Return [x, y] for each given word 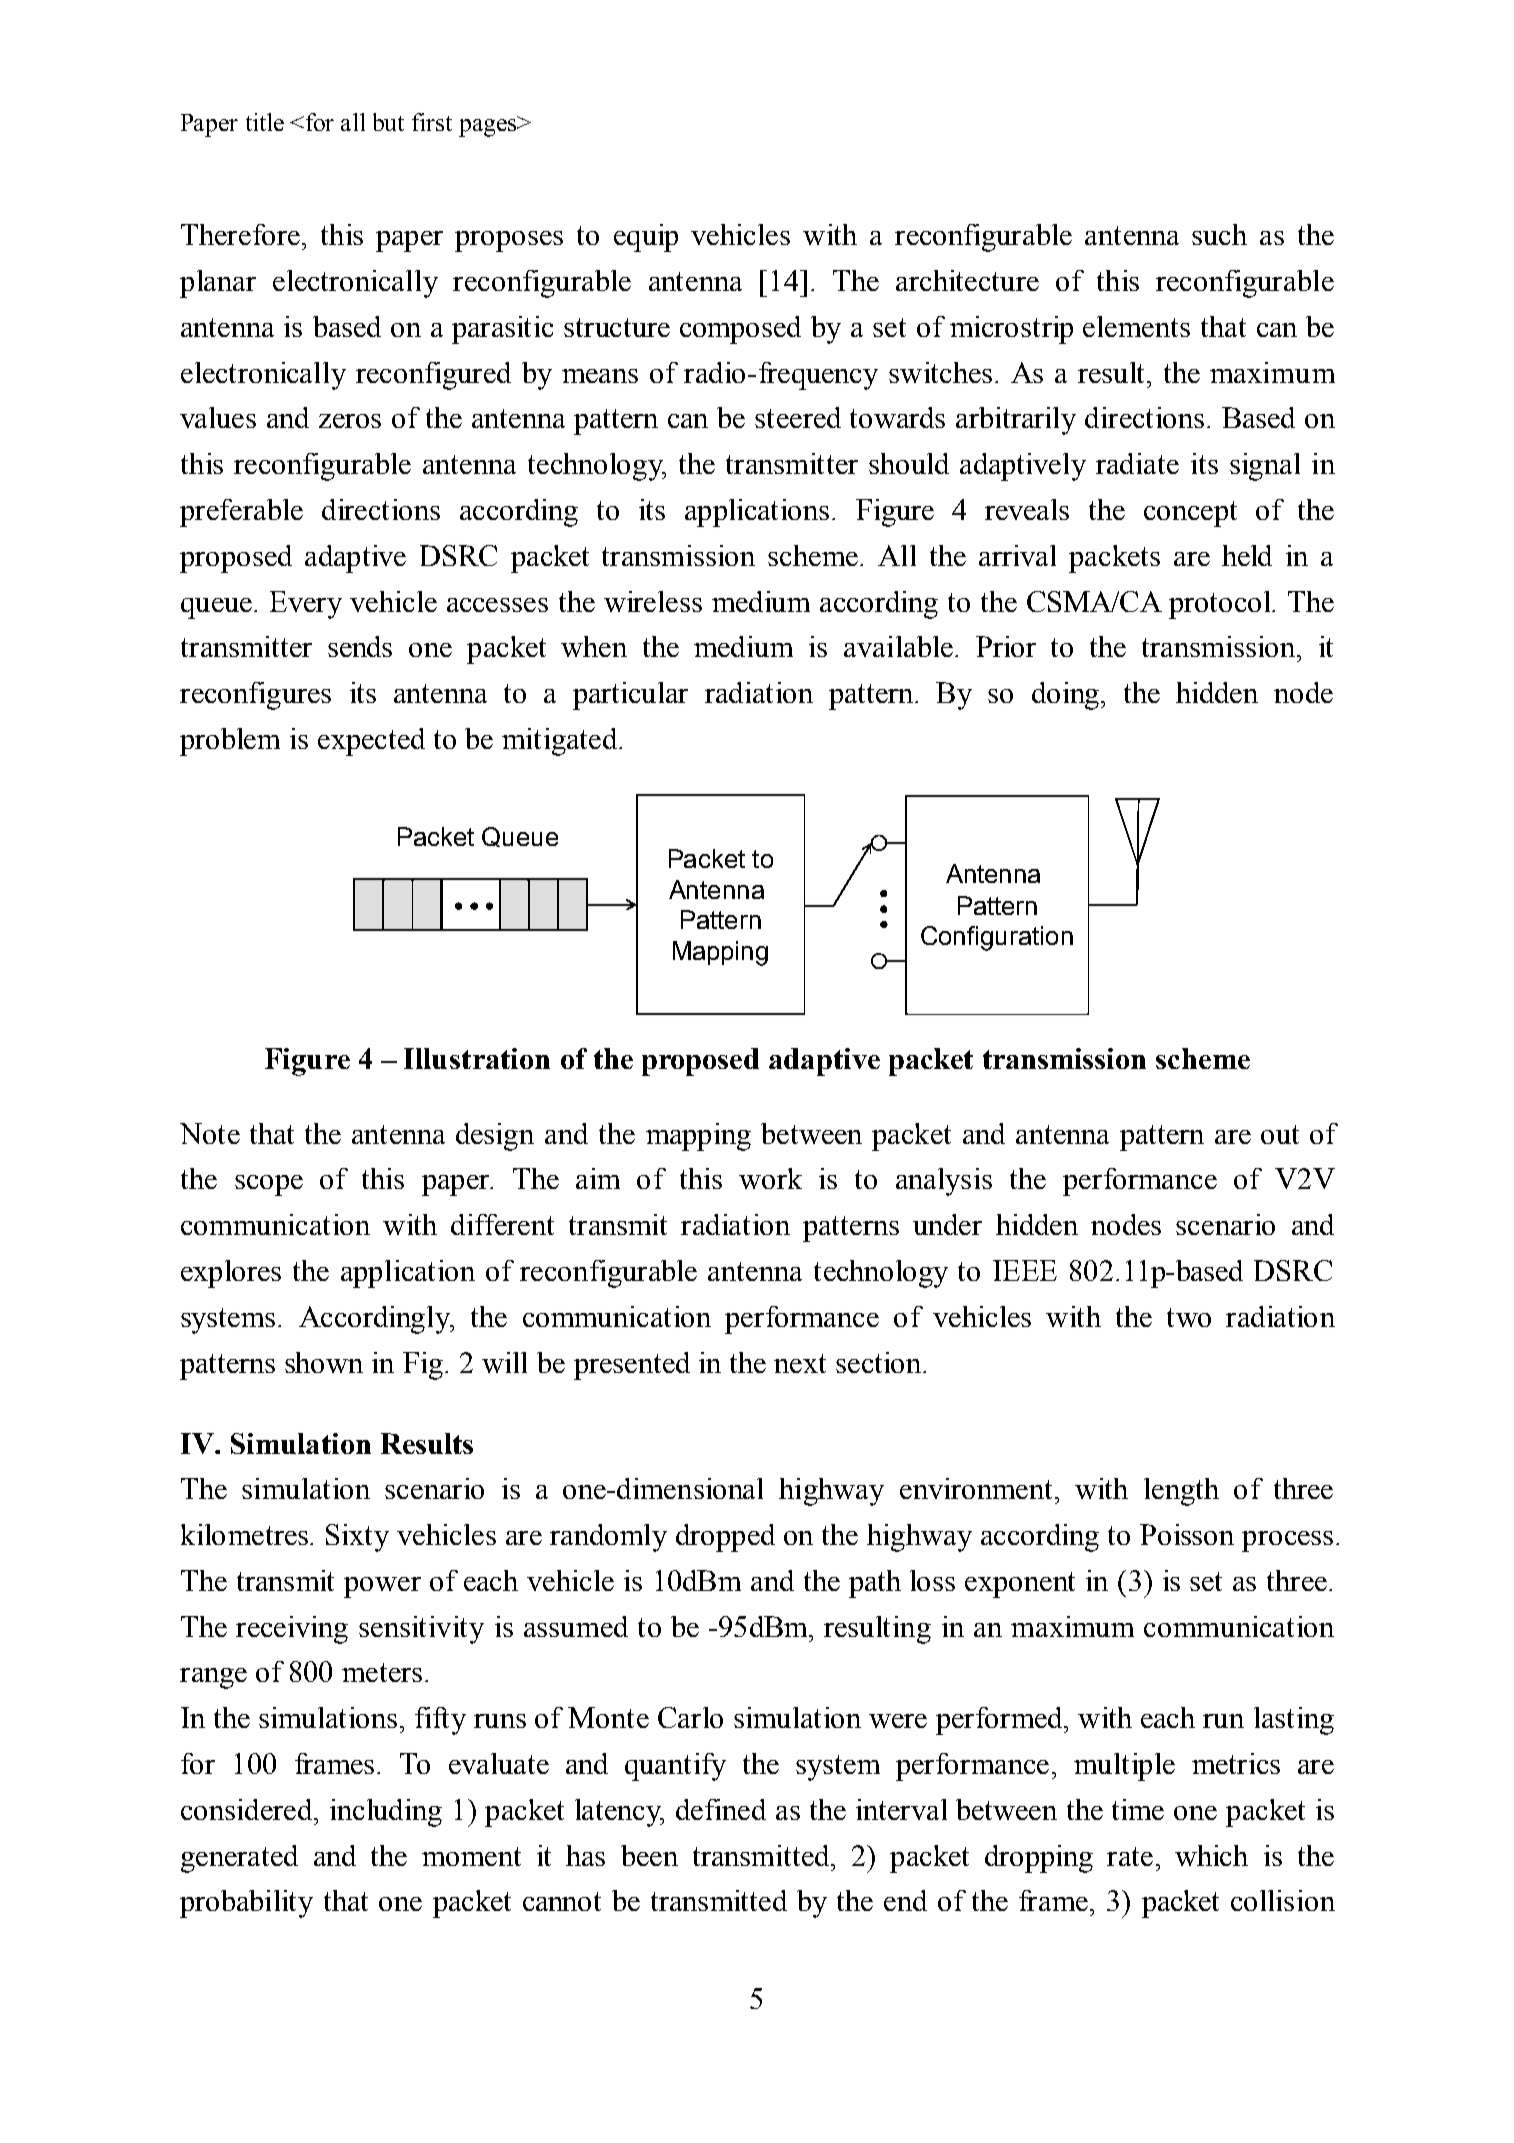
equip [646, 238]
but [388, 122]
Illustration [477, 1058]
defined [721, 1809]
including [386, 1813]
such [1219, 234]
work [770, 1178]
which [1211, 1855]
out [1280, 1134]
